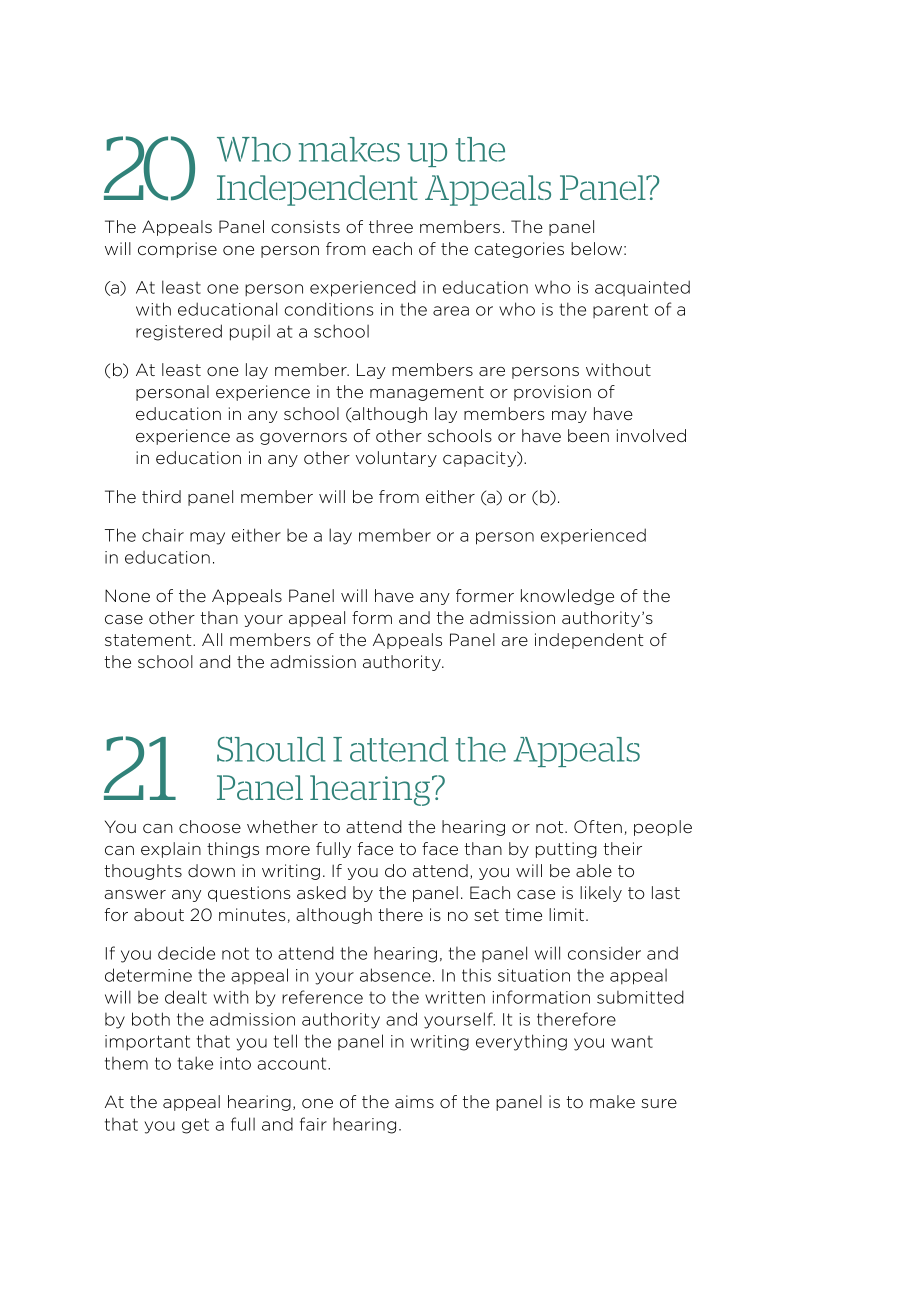  Describe the element at coordinates (659, 1103) in the screenshot. I see `sure` at that location.
